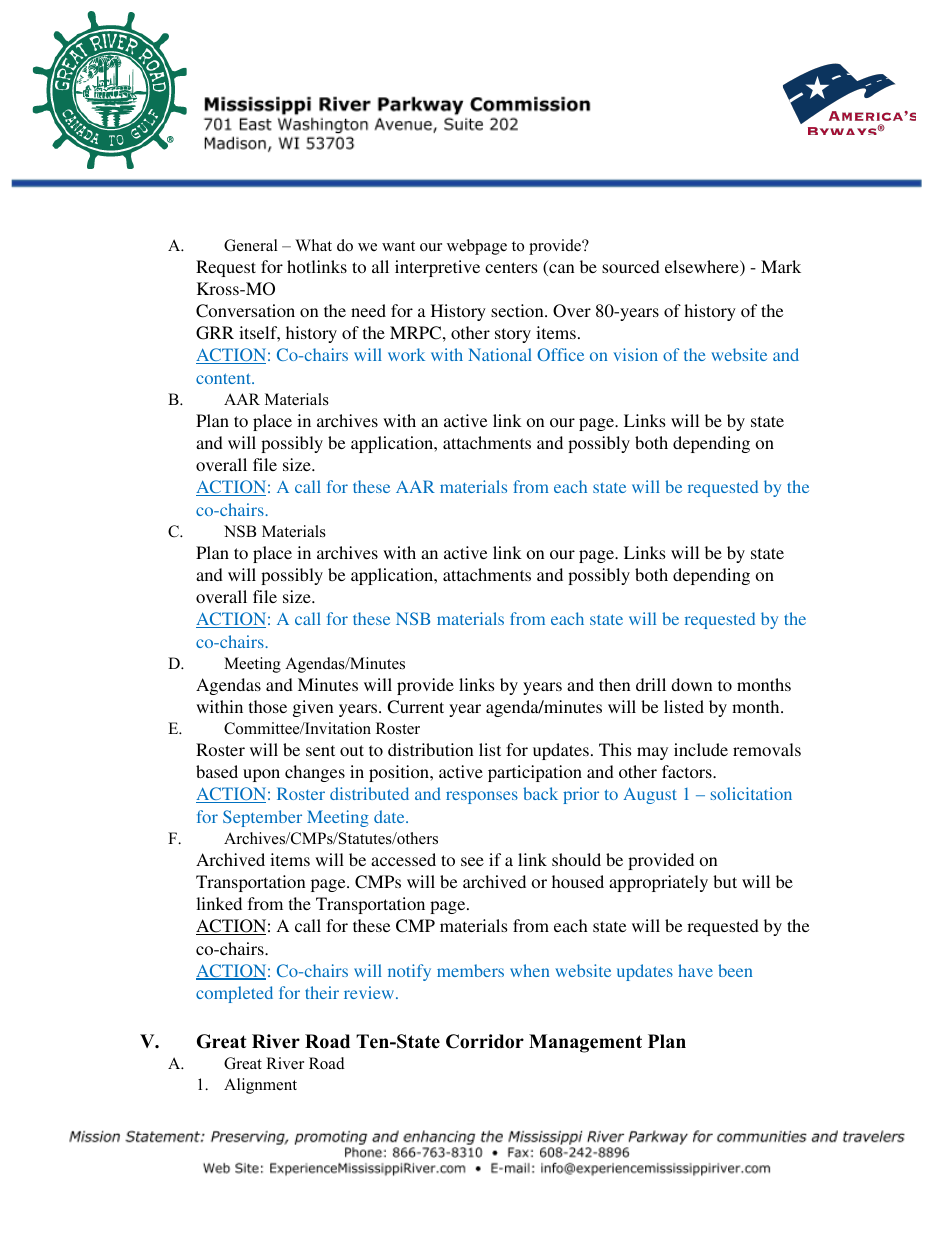  What do you see at coordinates (320, 750) in the screenshot?
I see `sent` at bounding box center [320, 750].
